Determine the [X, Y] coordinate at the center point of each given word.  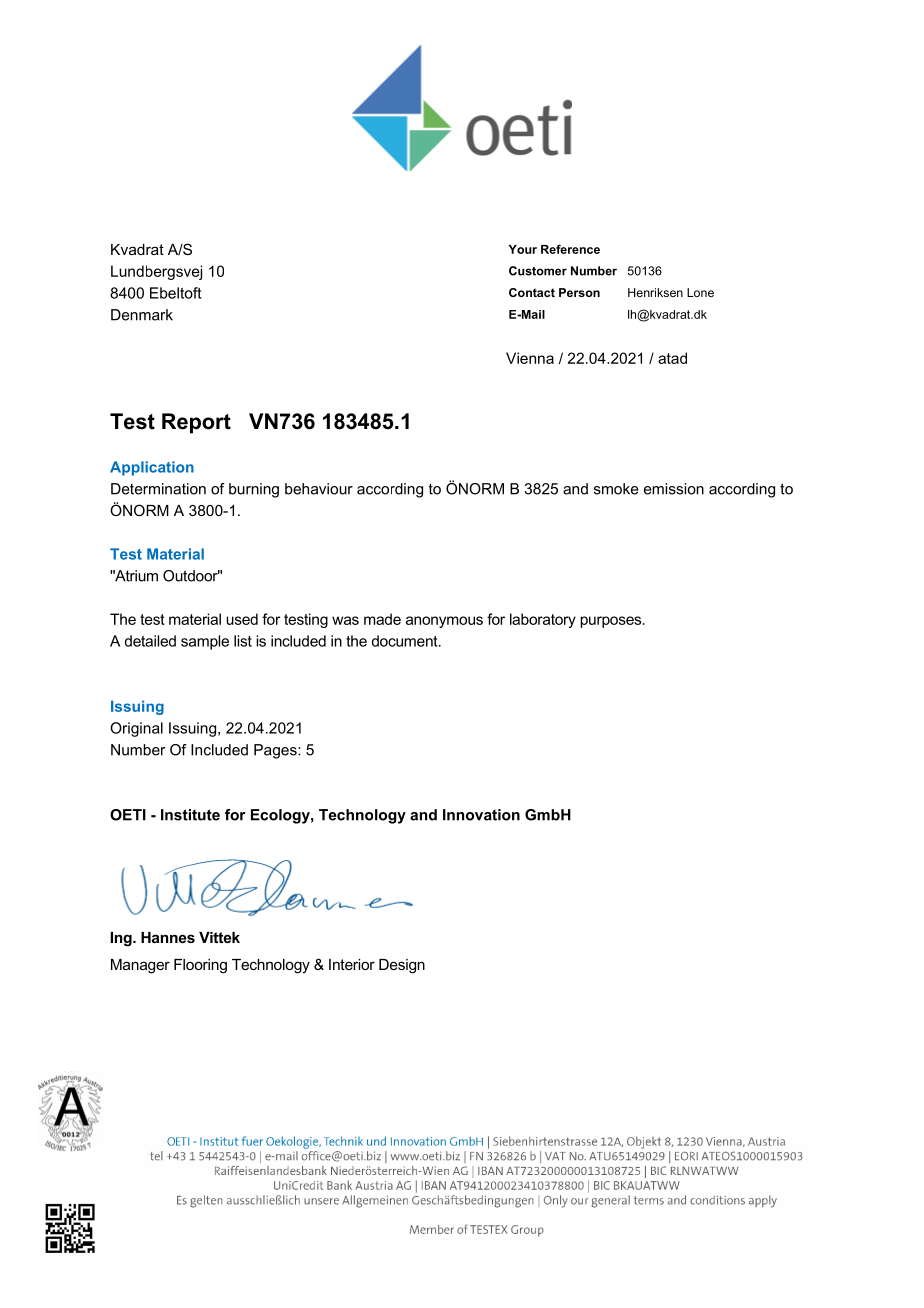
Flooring [200, 966]
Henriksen [655, 292]
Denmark [142, 315]
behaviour [319, 489]
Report [196, 423]
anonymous [444, 622]
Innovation [481, 815]
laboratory [543, 620]
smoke [616, 489]
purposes [612, 622]
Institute [190, 815]
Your [523, 249]
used [242, 619]
